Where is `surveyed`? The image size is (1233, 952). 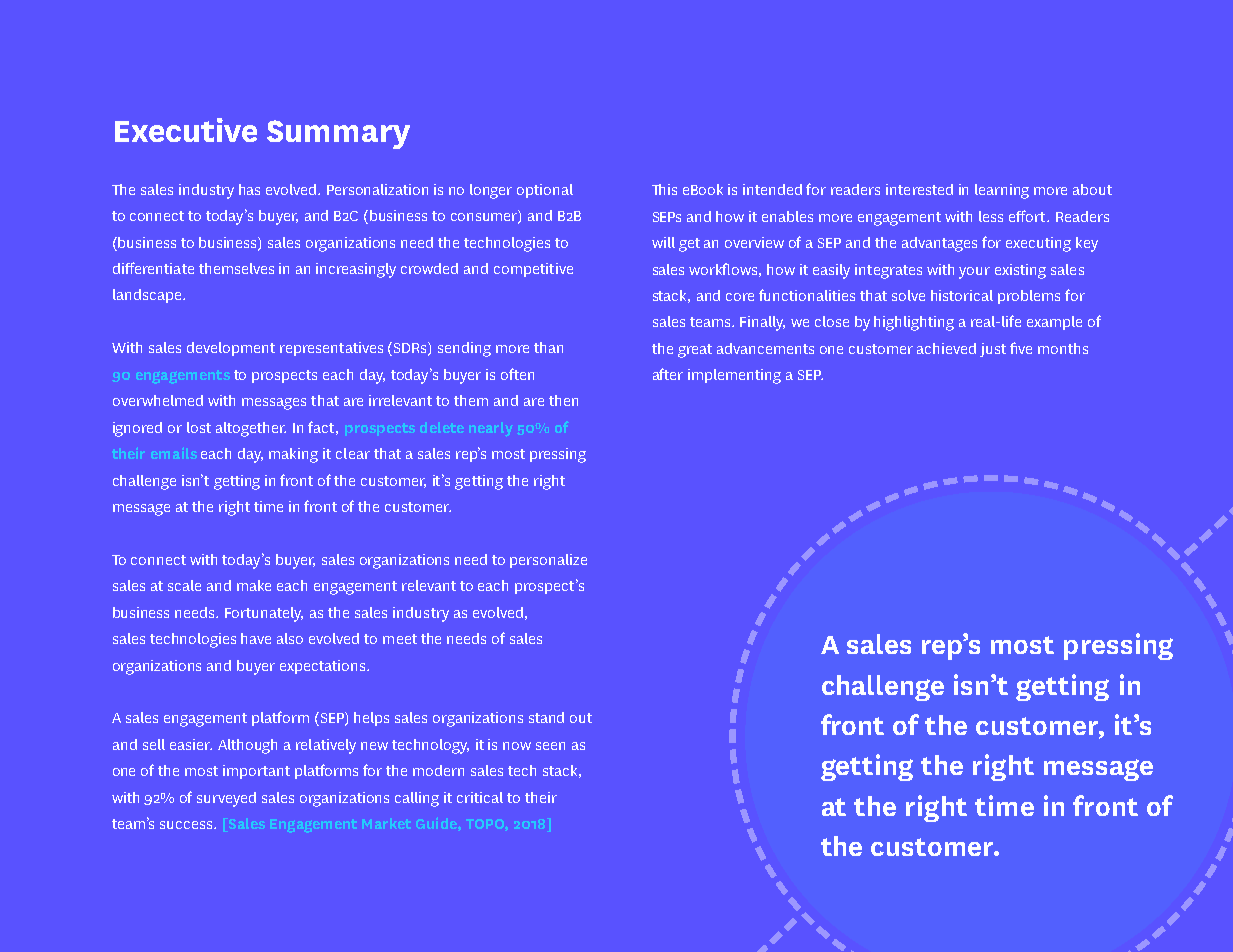
surveyed is located at coordinates (226, 799).
